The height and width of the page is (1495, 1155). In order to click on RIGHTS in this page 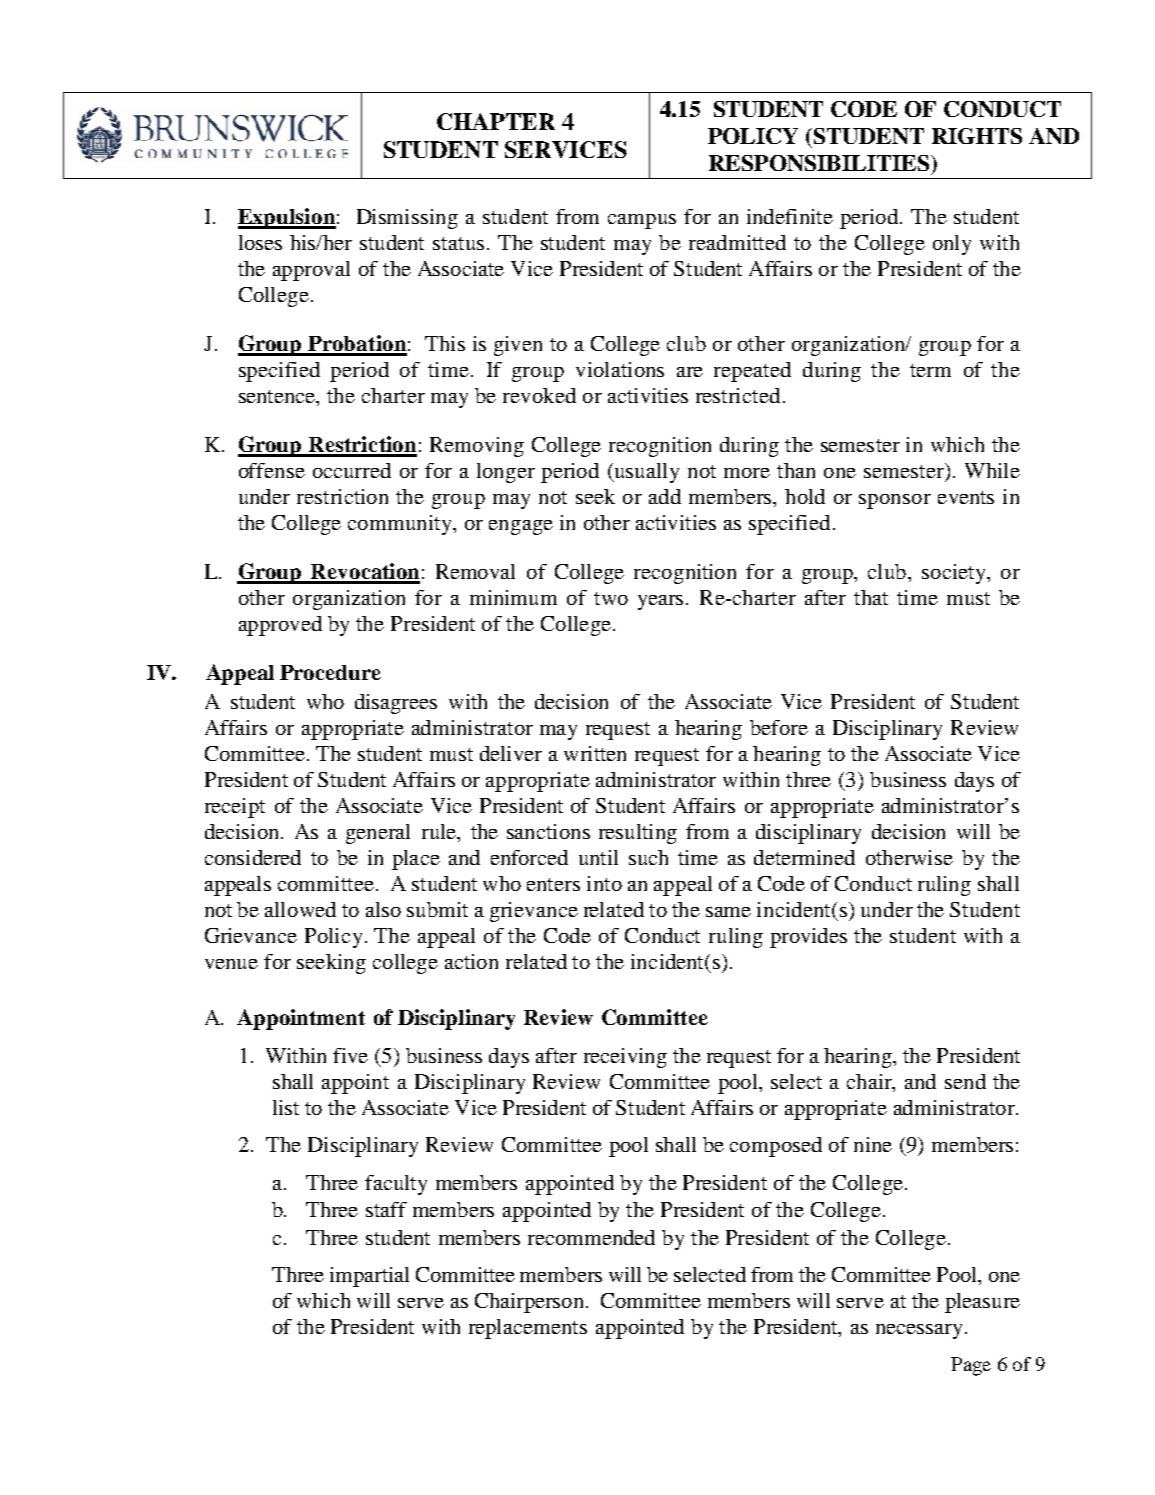, I will do `click(977, 136)`.
